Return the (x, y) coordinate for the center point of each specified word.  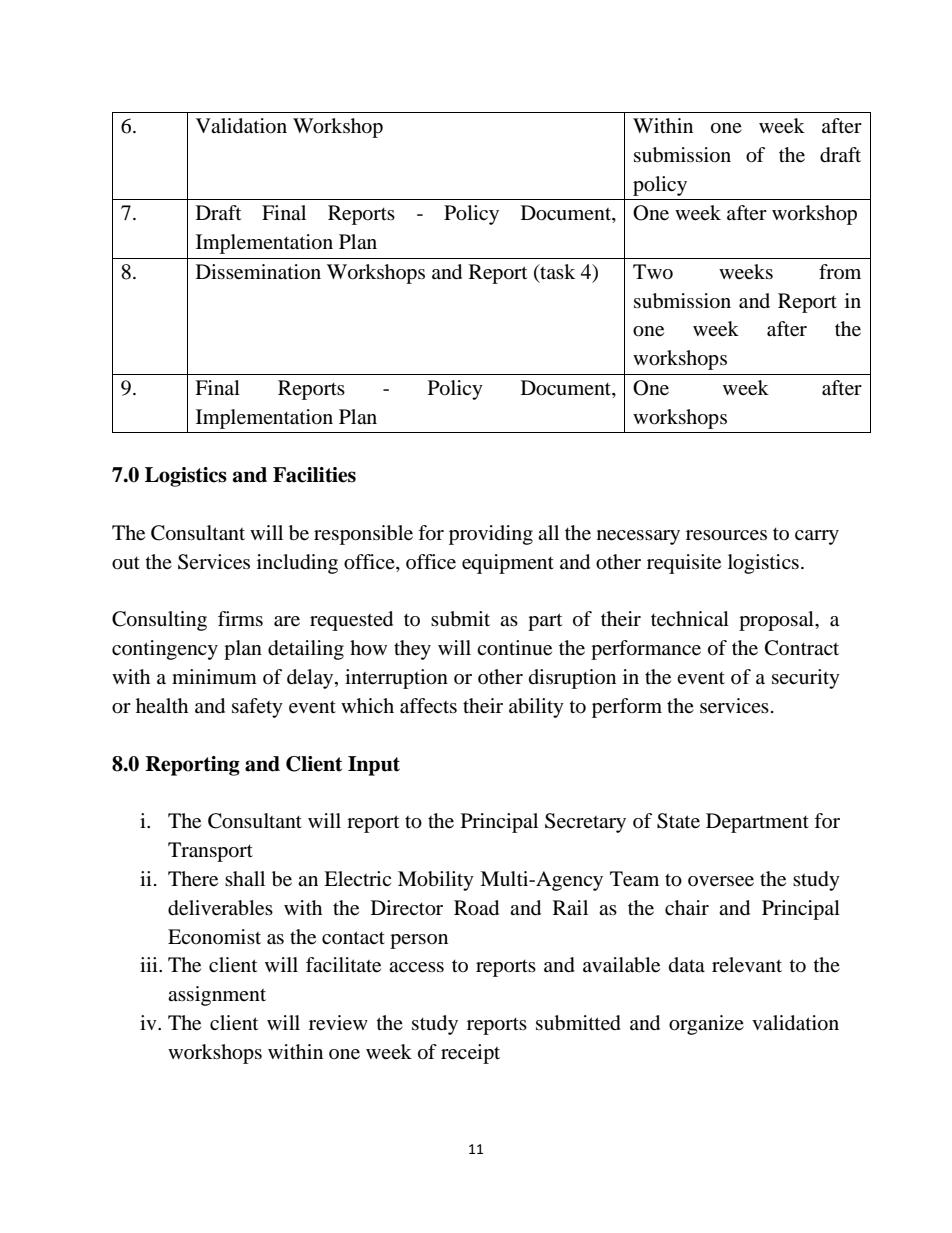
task (556, 273)
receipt (470, 1054)
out (126, 563)
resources (726, 535)
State (678, 821)
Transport (210, 852)
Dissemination (258, 272)
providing (491, 535)
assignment (217, 996)
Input (374, 766)
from (840, 271)
